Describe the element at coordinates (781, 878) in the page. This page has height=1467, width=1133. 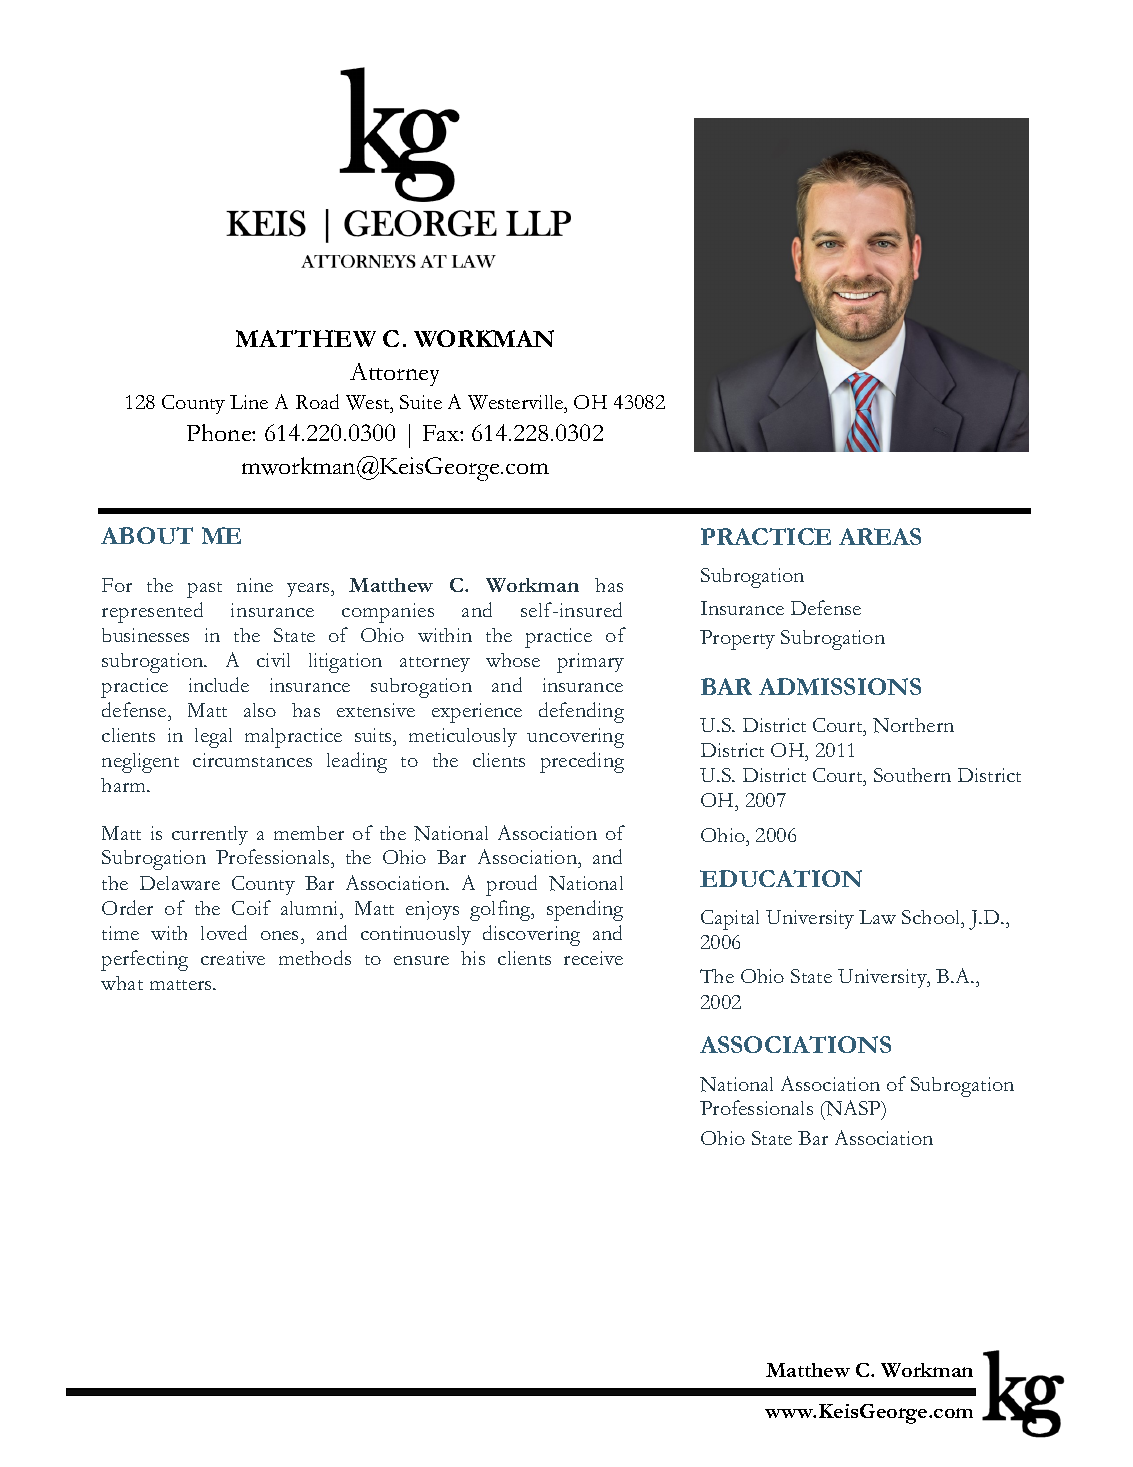
I see `EDUCATION` at that location.
